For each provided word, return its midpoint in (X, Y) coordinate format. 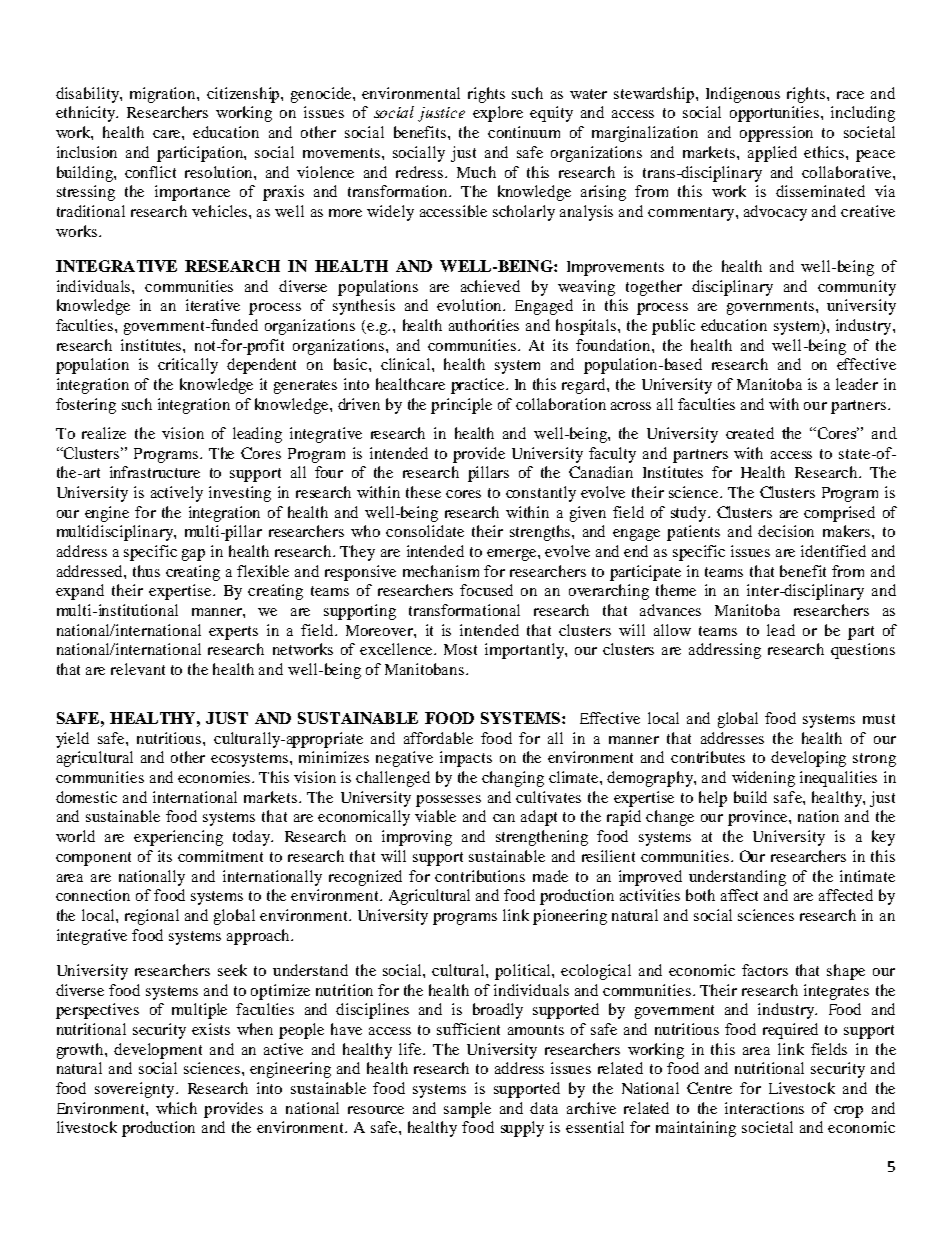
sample (467, 1110)
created (750, 433)
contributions (480, 876)
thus (146, 571)
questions (863, 651)
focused (486, 590)
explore (498, 114)
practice (479, 386)
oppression (776, 134)
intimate (867, 876)
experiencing (178, 838)
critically (188, 366)
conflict (150, 172)
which (176, 1108)
